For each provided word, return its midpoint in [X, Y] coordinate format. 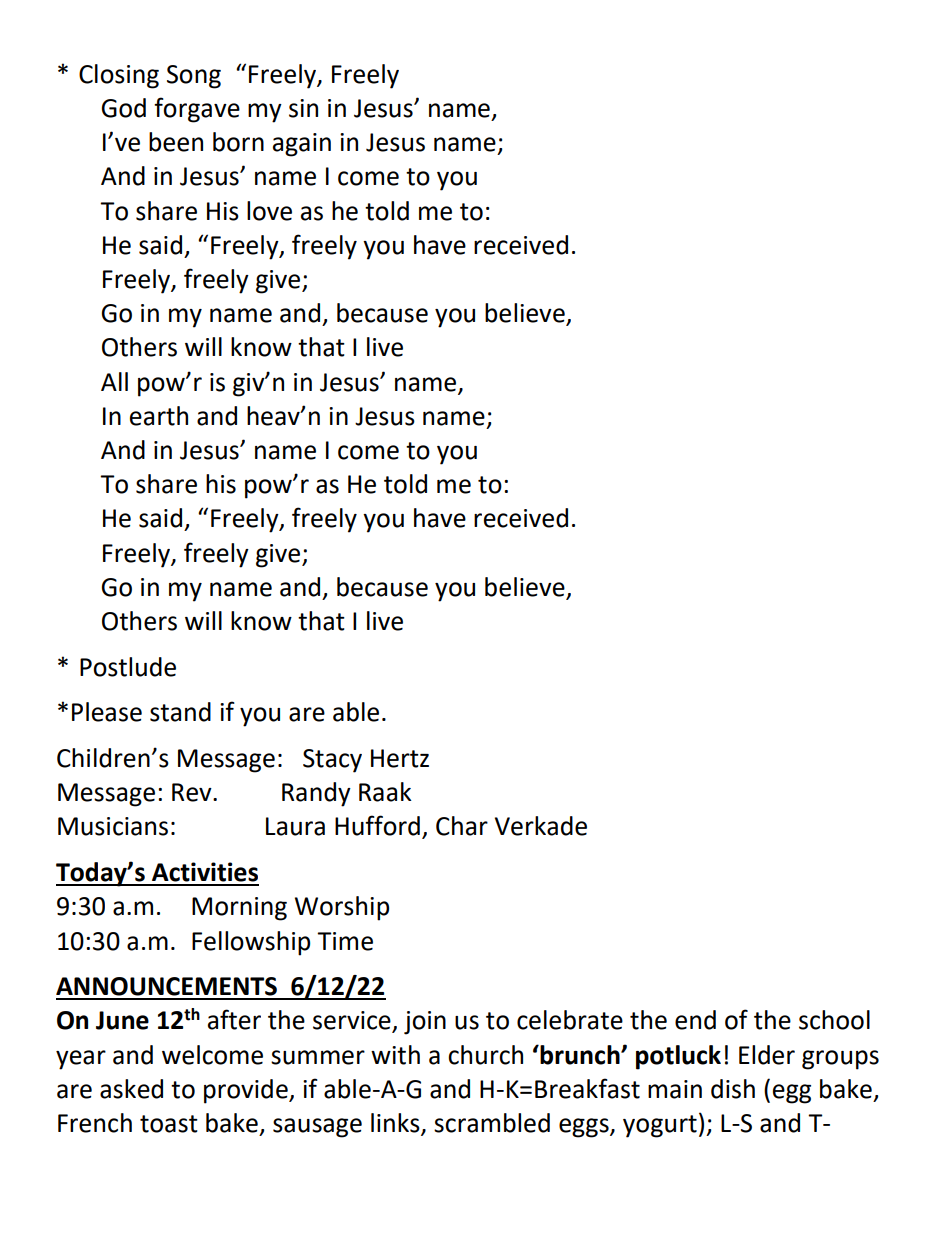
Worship [342, 908]
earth [159, 416]
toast [169, 1124]
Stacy [332, 761]
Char [462, 826]
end [695, 1020]
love [269, 211]
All [114, 381]
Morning [239, 909]
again [302, 145]
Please [107, 712]
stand [180, 712]
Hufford [377, 825]
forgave [197, 110]
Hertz [400, 758]
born [238, 142]
